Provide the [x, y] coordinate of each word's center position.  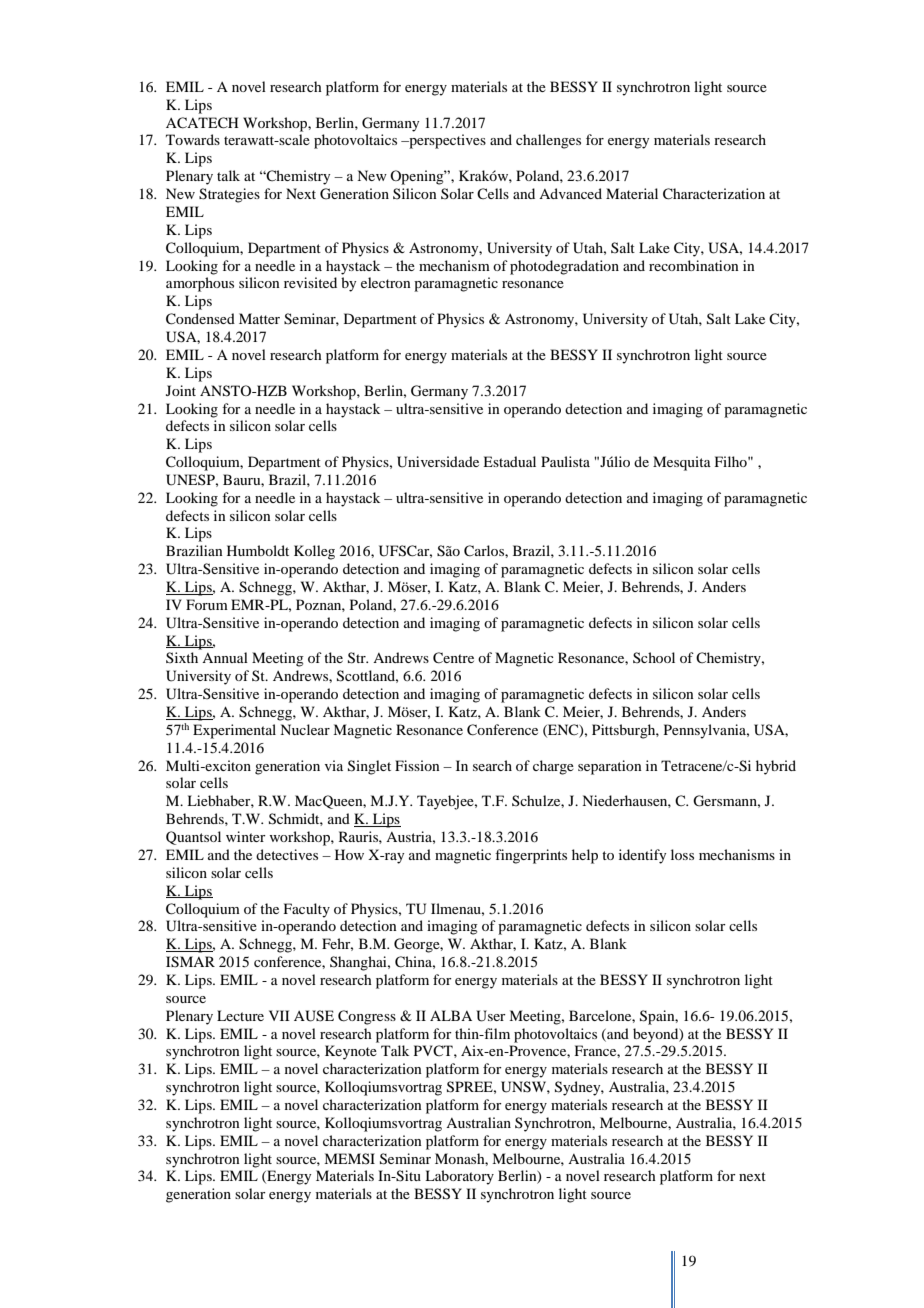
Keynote [351, 1052]
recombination [694, 265]
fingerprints [531, 856]
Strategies [229, 195]
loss [682, 854]
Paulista [565, 461]
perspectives [446, 141]
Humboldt [258, 550]
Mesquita [682, 463]
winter [246, 836]
